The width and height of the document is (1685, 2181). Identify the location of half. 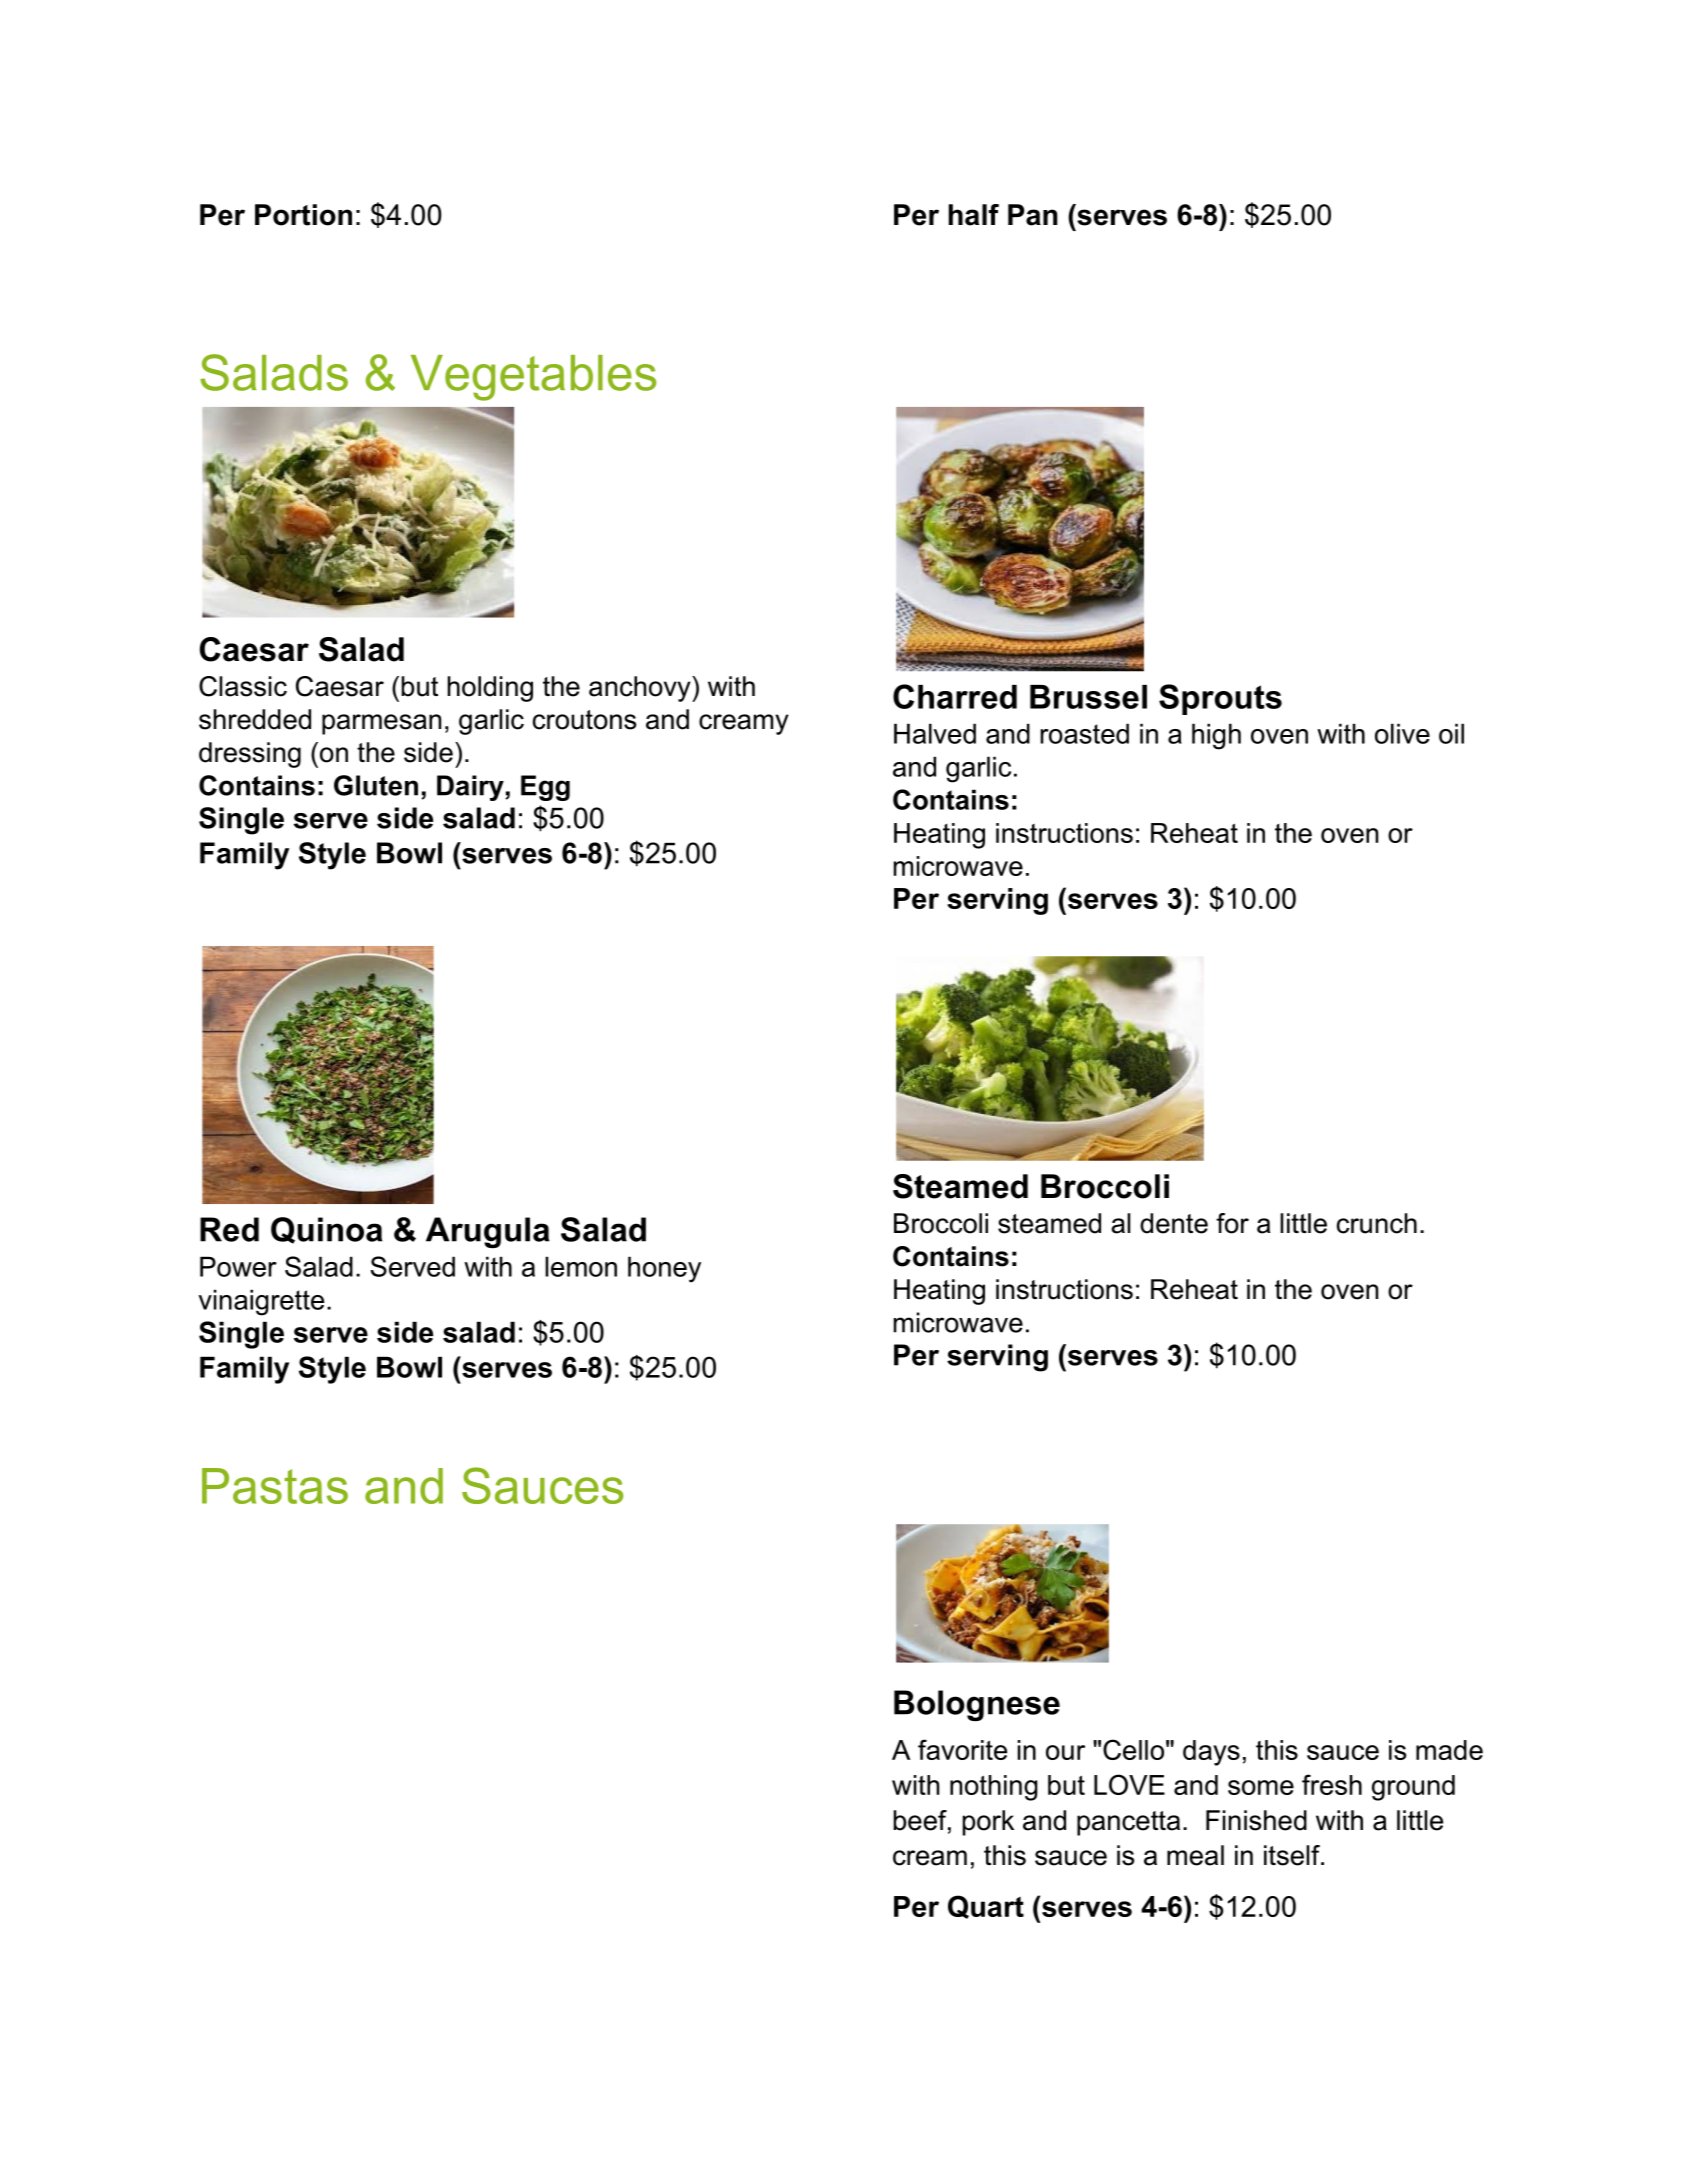
(974, 215).
